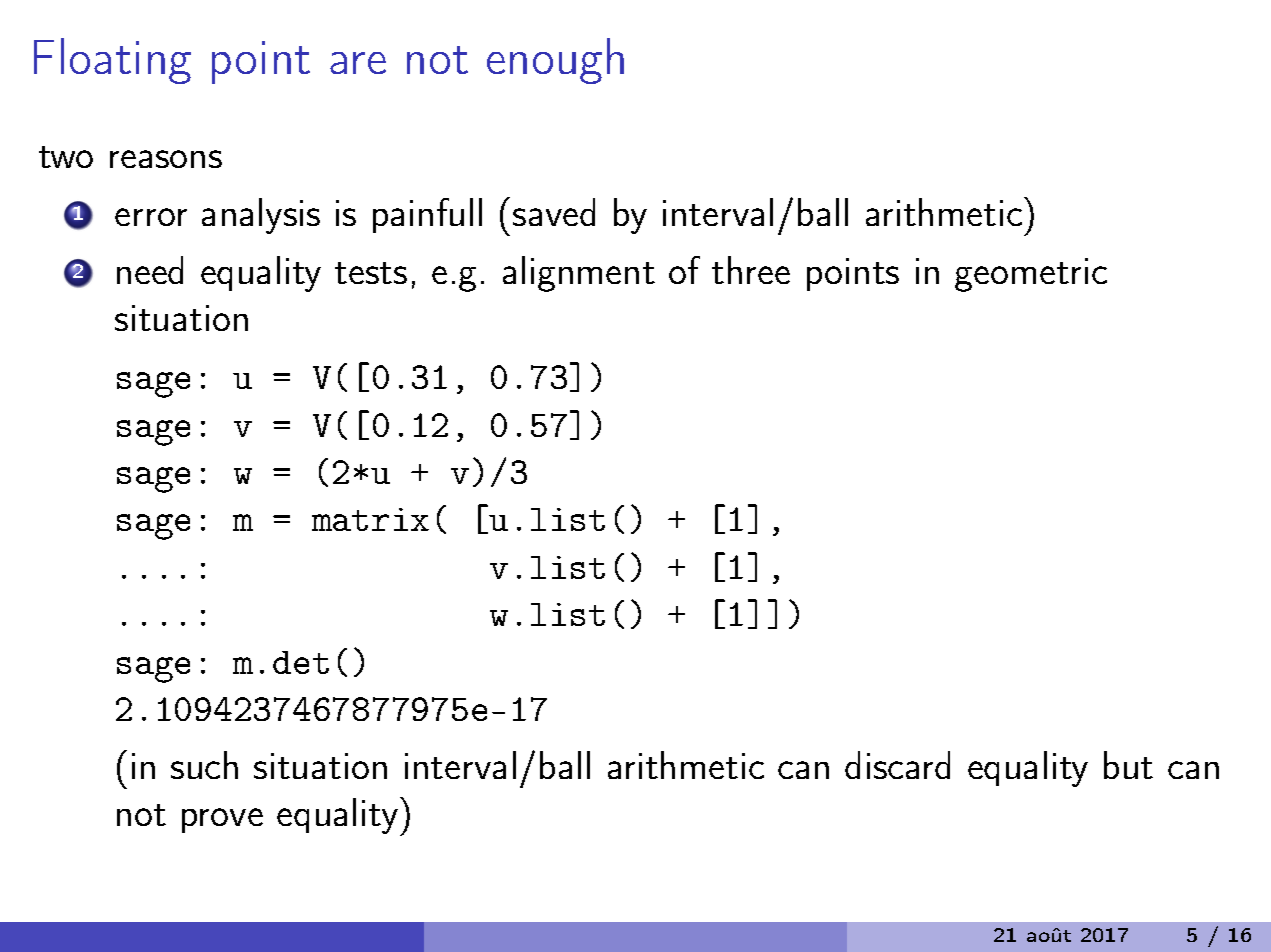 This document has width=1271, height=952. Describe the element at coordinates (751, 270) in the document. I see `three` at that location.
